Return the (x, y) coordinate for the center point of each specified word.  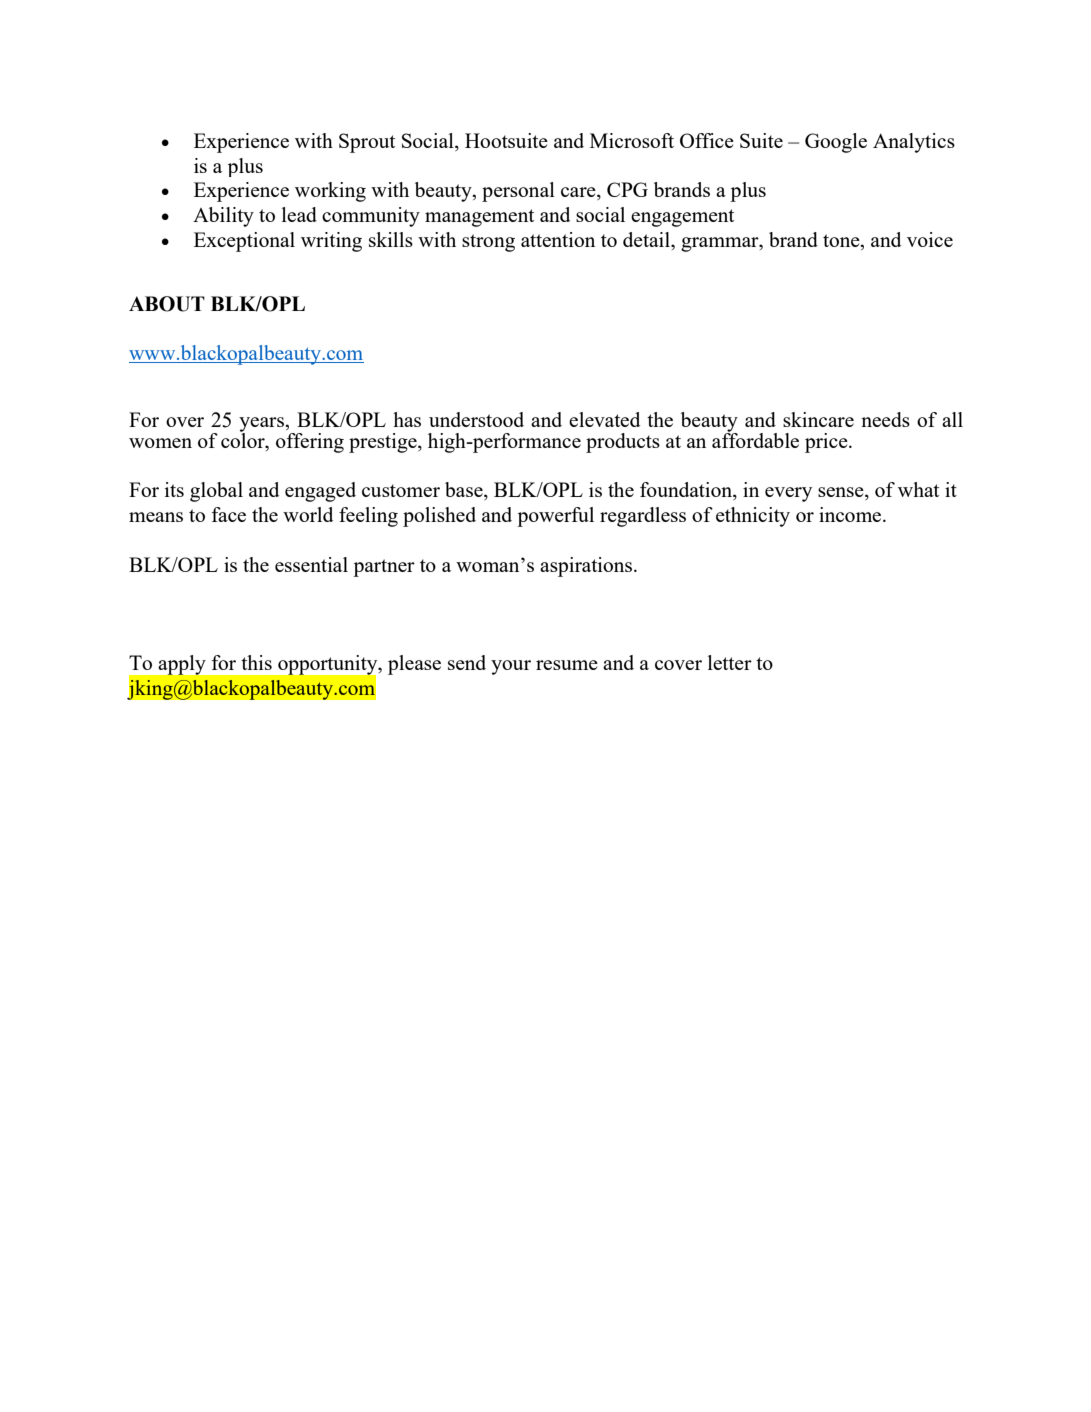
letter (730, 662)
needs (885, 419)
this (256, 662)
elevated (604, 419)
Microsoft (632, 140)
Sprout (367, 143)
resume (567, 665)
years (262, 426)
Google (836, 143)
